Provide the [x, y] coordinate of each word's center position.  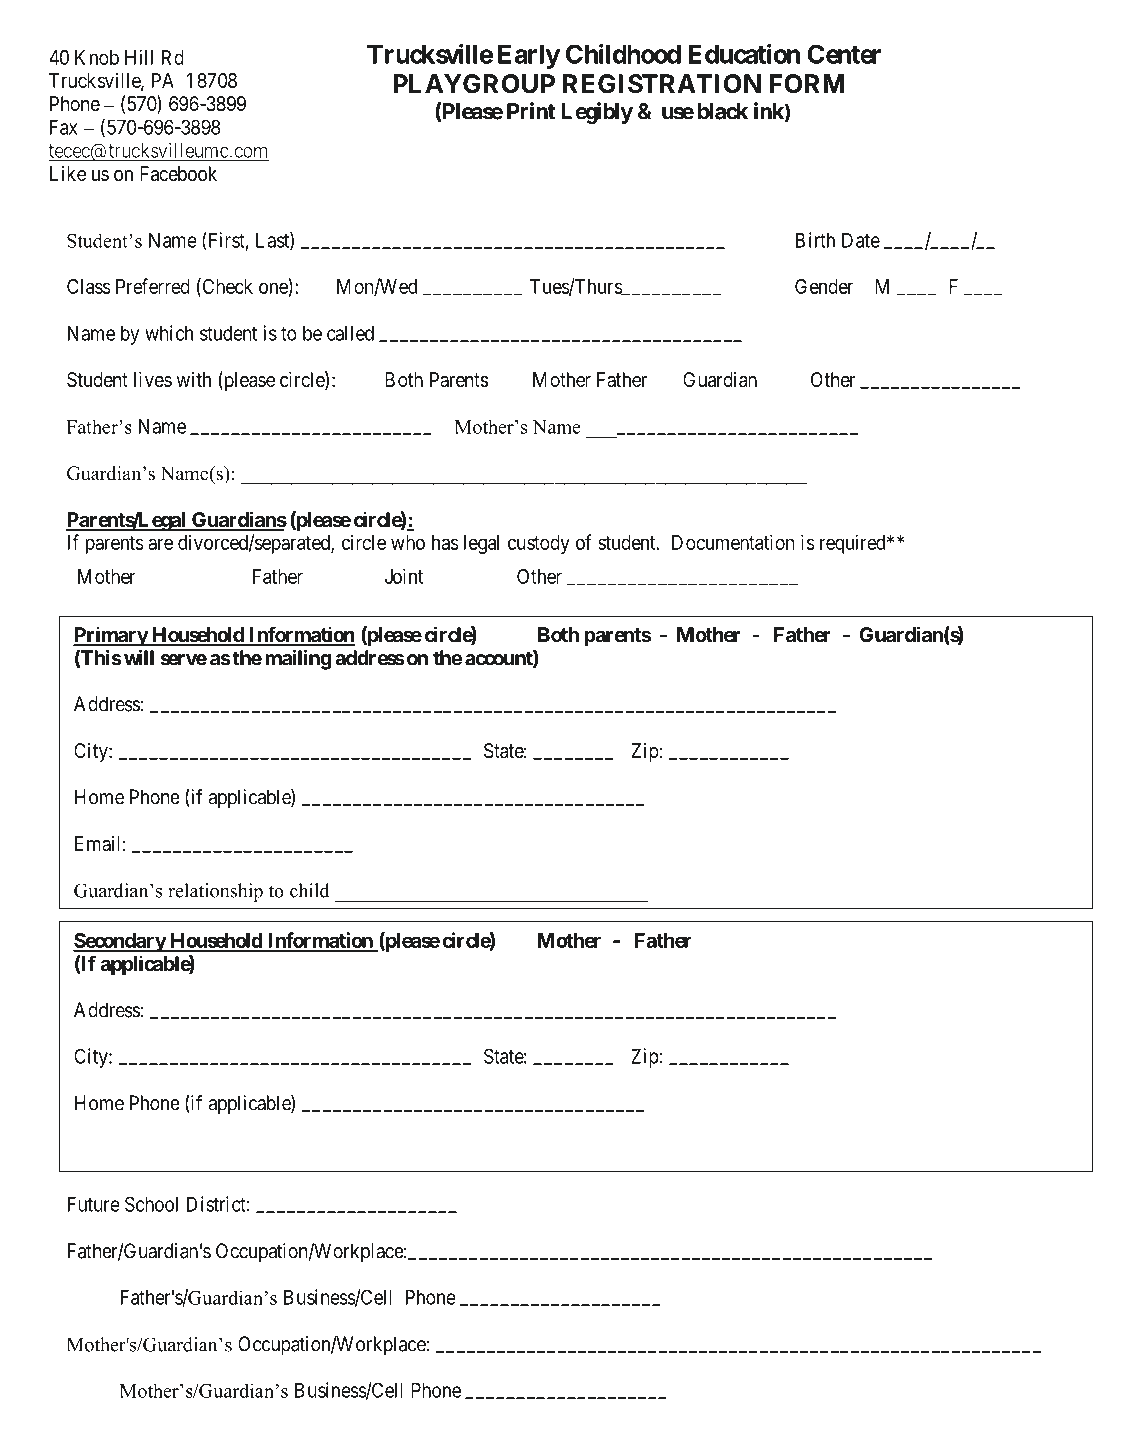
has [445, 542]
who [408, 542]
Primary [111, 636]
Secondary [120, 942]
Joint [404, 576]
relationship [215, 892]
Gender [824, 286]
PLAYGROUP [474, 84]
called [350, 333]
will [139, 658]
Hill [139, 57]
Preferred [153, 286]
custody [539, 544]
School [151, 1204]
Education [744, 54]
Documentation [733, 542]
